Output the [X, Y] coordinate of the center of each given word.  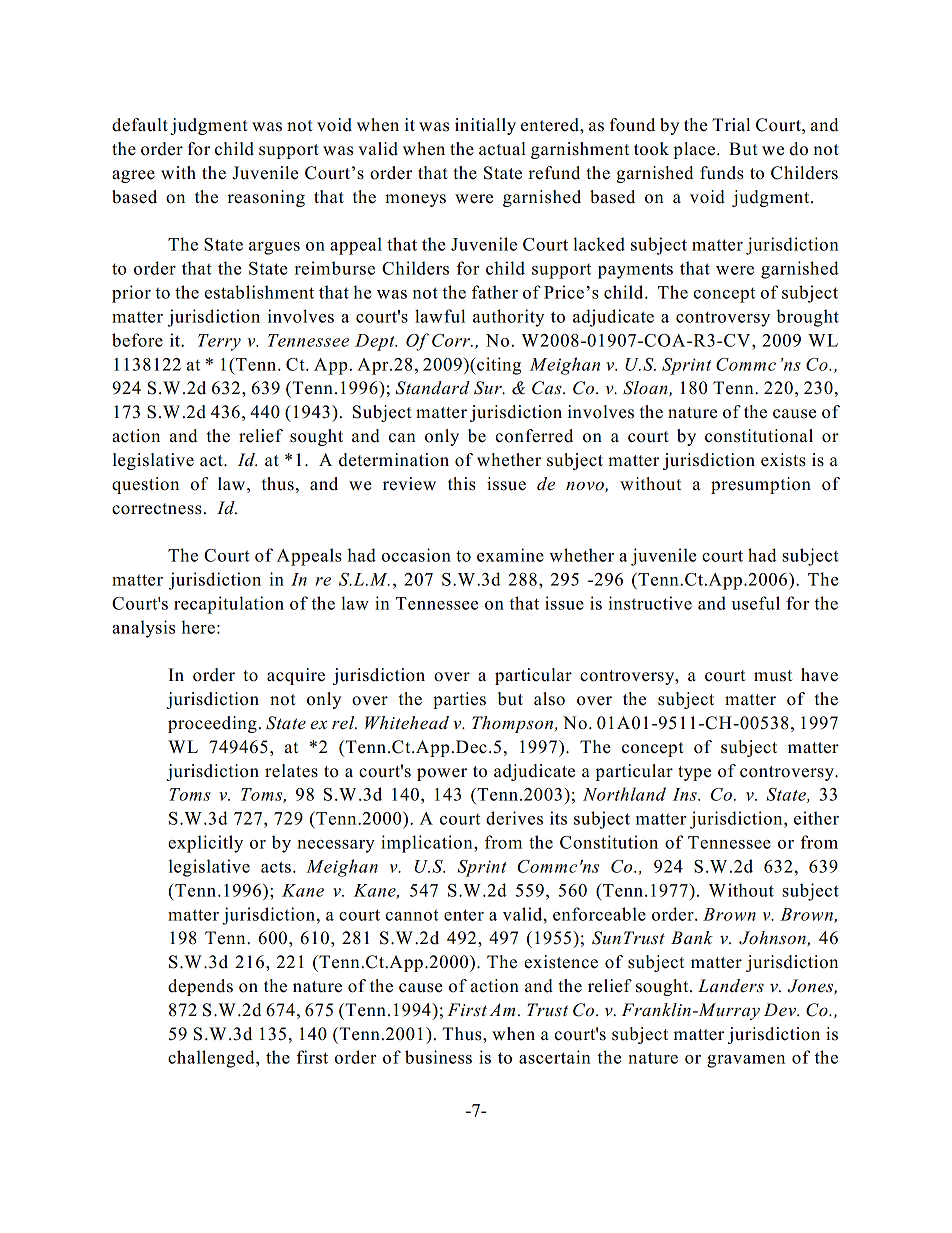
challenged [212, 1059]
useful [756, 603]
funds [722, 173]
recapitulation [229, 605]
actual [502, 149]
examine [510, 555]
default [140, 125]
